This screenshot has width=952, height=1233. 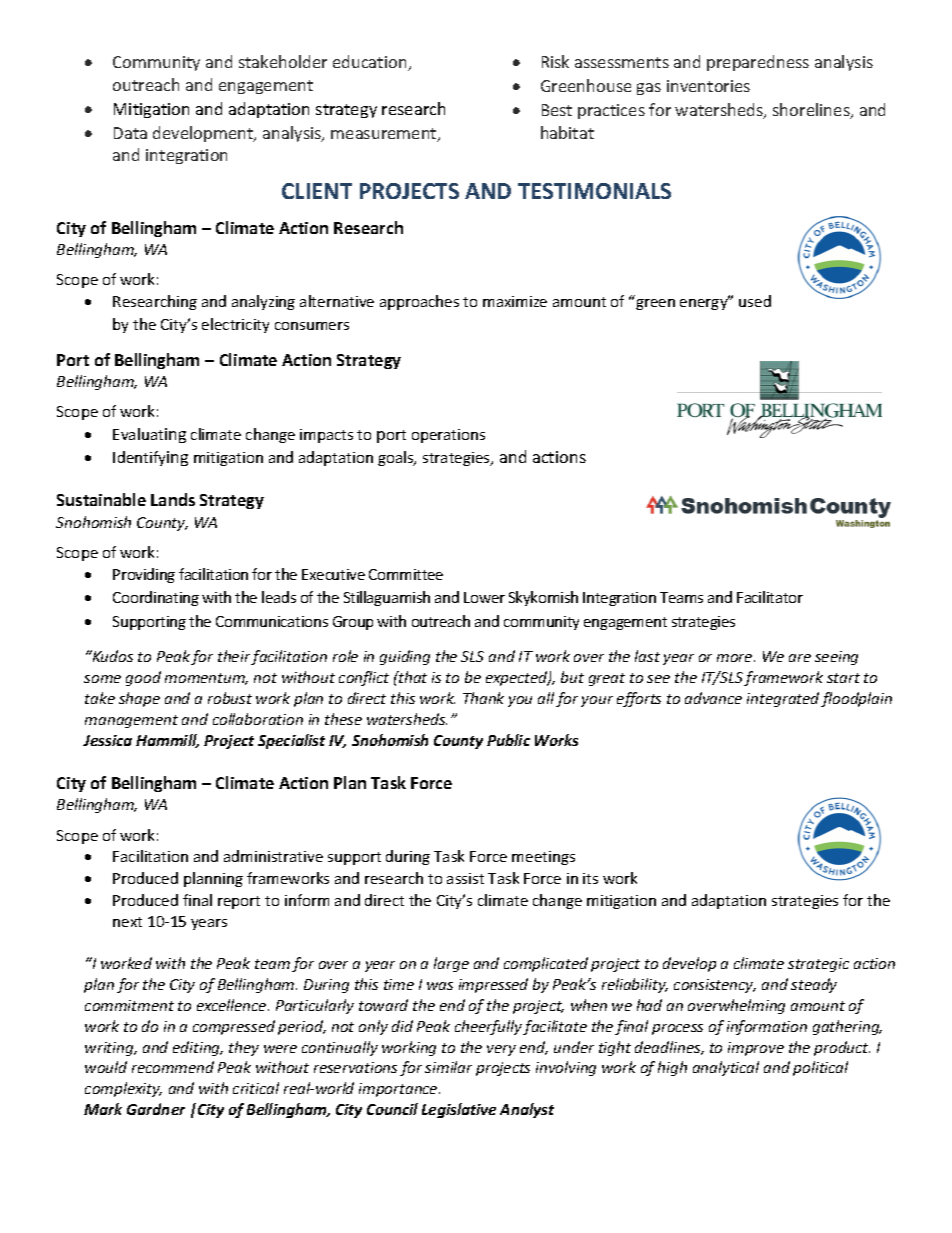 What do you see at coordinates (448, 436) in the screenshot?
I see `operations` at bounding box center [448, 436].
